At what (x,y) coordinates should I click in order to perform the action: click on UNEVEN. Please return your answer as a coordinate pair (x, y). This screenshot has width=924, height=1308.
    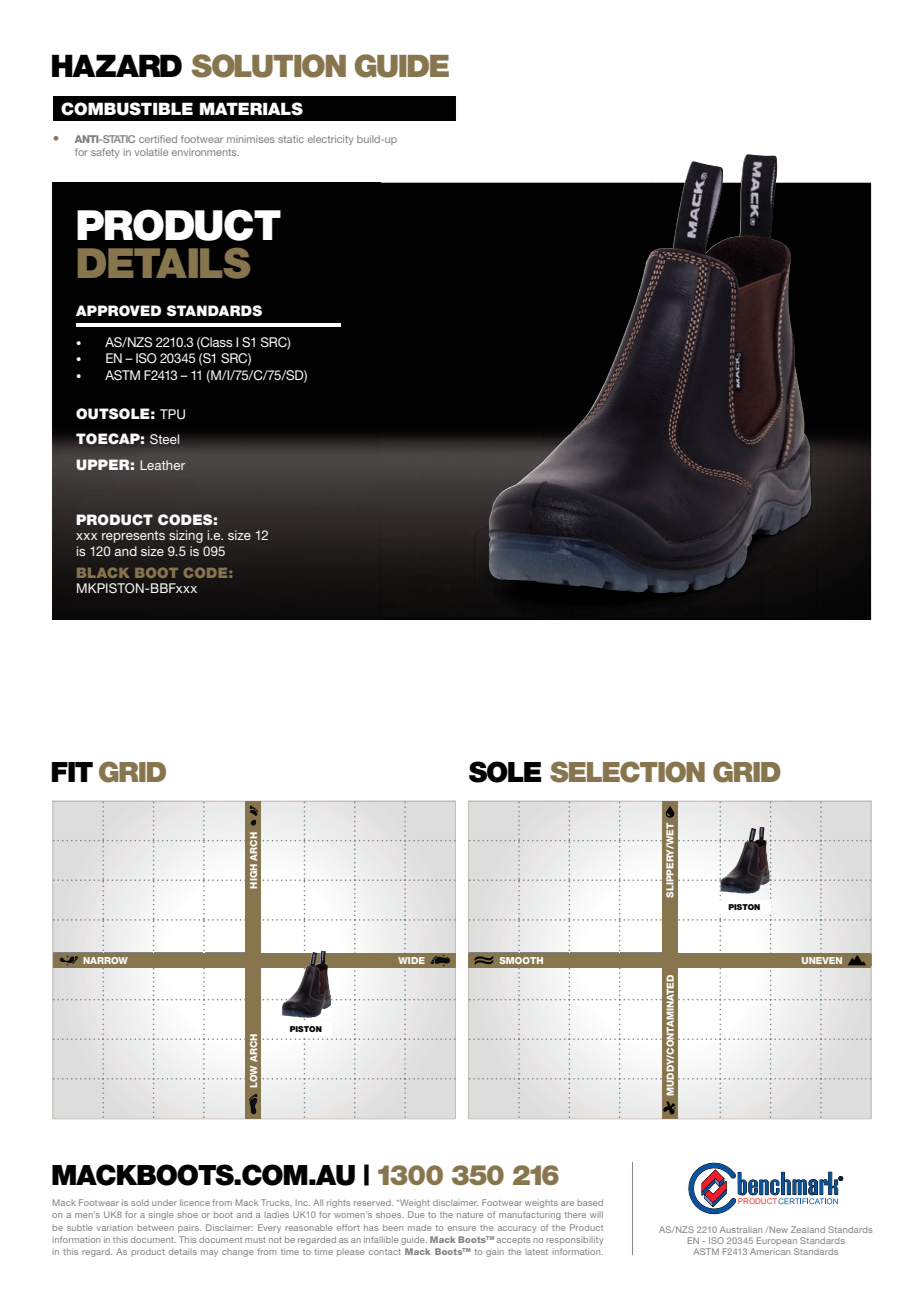
    Looking at the image, I should click on (822, 960).
